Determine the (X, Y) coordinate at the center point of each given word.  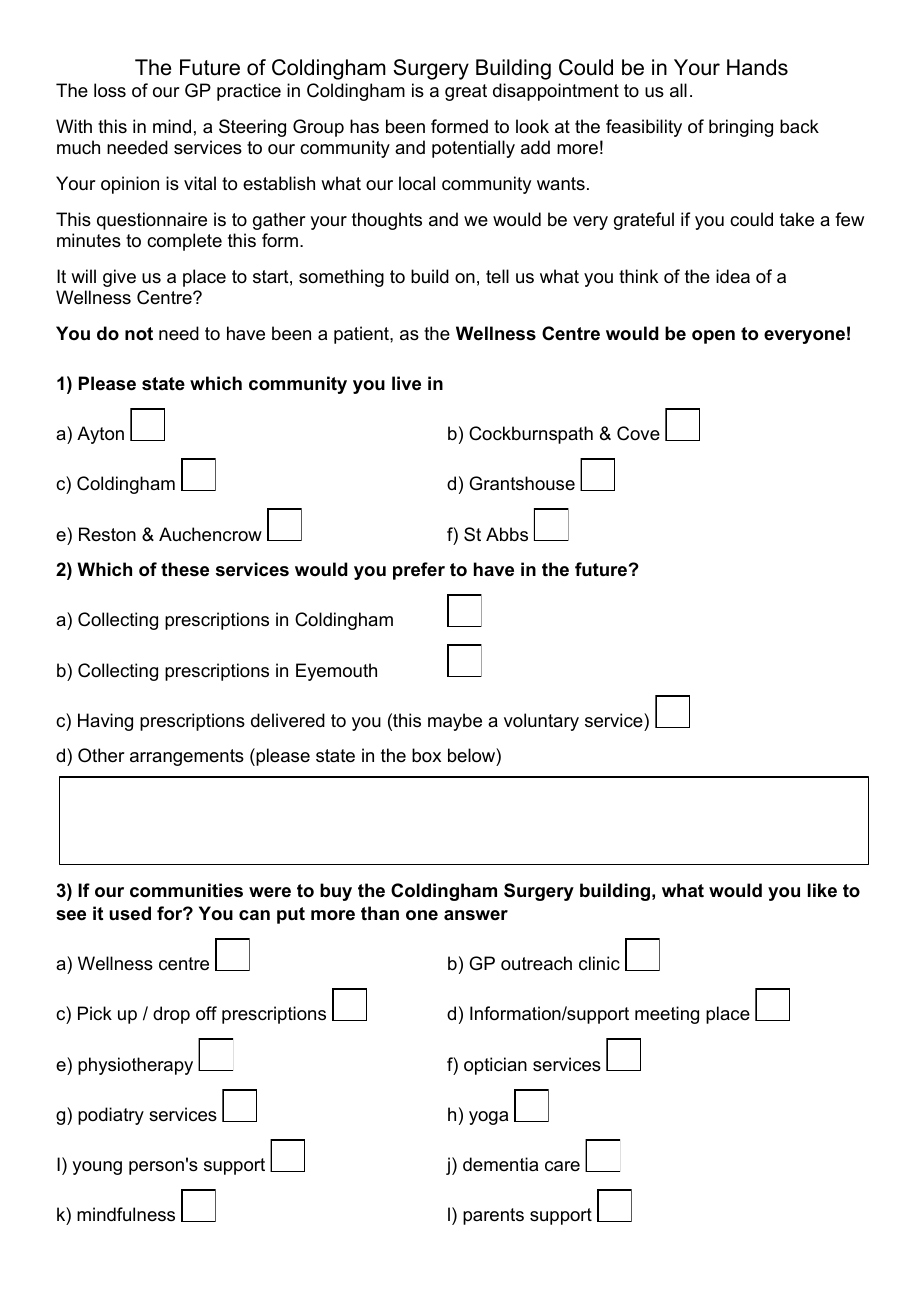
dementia (500, 1164)
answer (476, 915)
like (822, 890)
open (713, 337)
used (130, 913)
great (466, 92)
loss (110, 90)
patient (362, 335)
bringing (741, 128)
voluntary (541, 722)
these (185, 569)
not (139, 334)
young (97, 1168)
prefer (419, 571)
